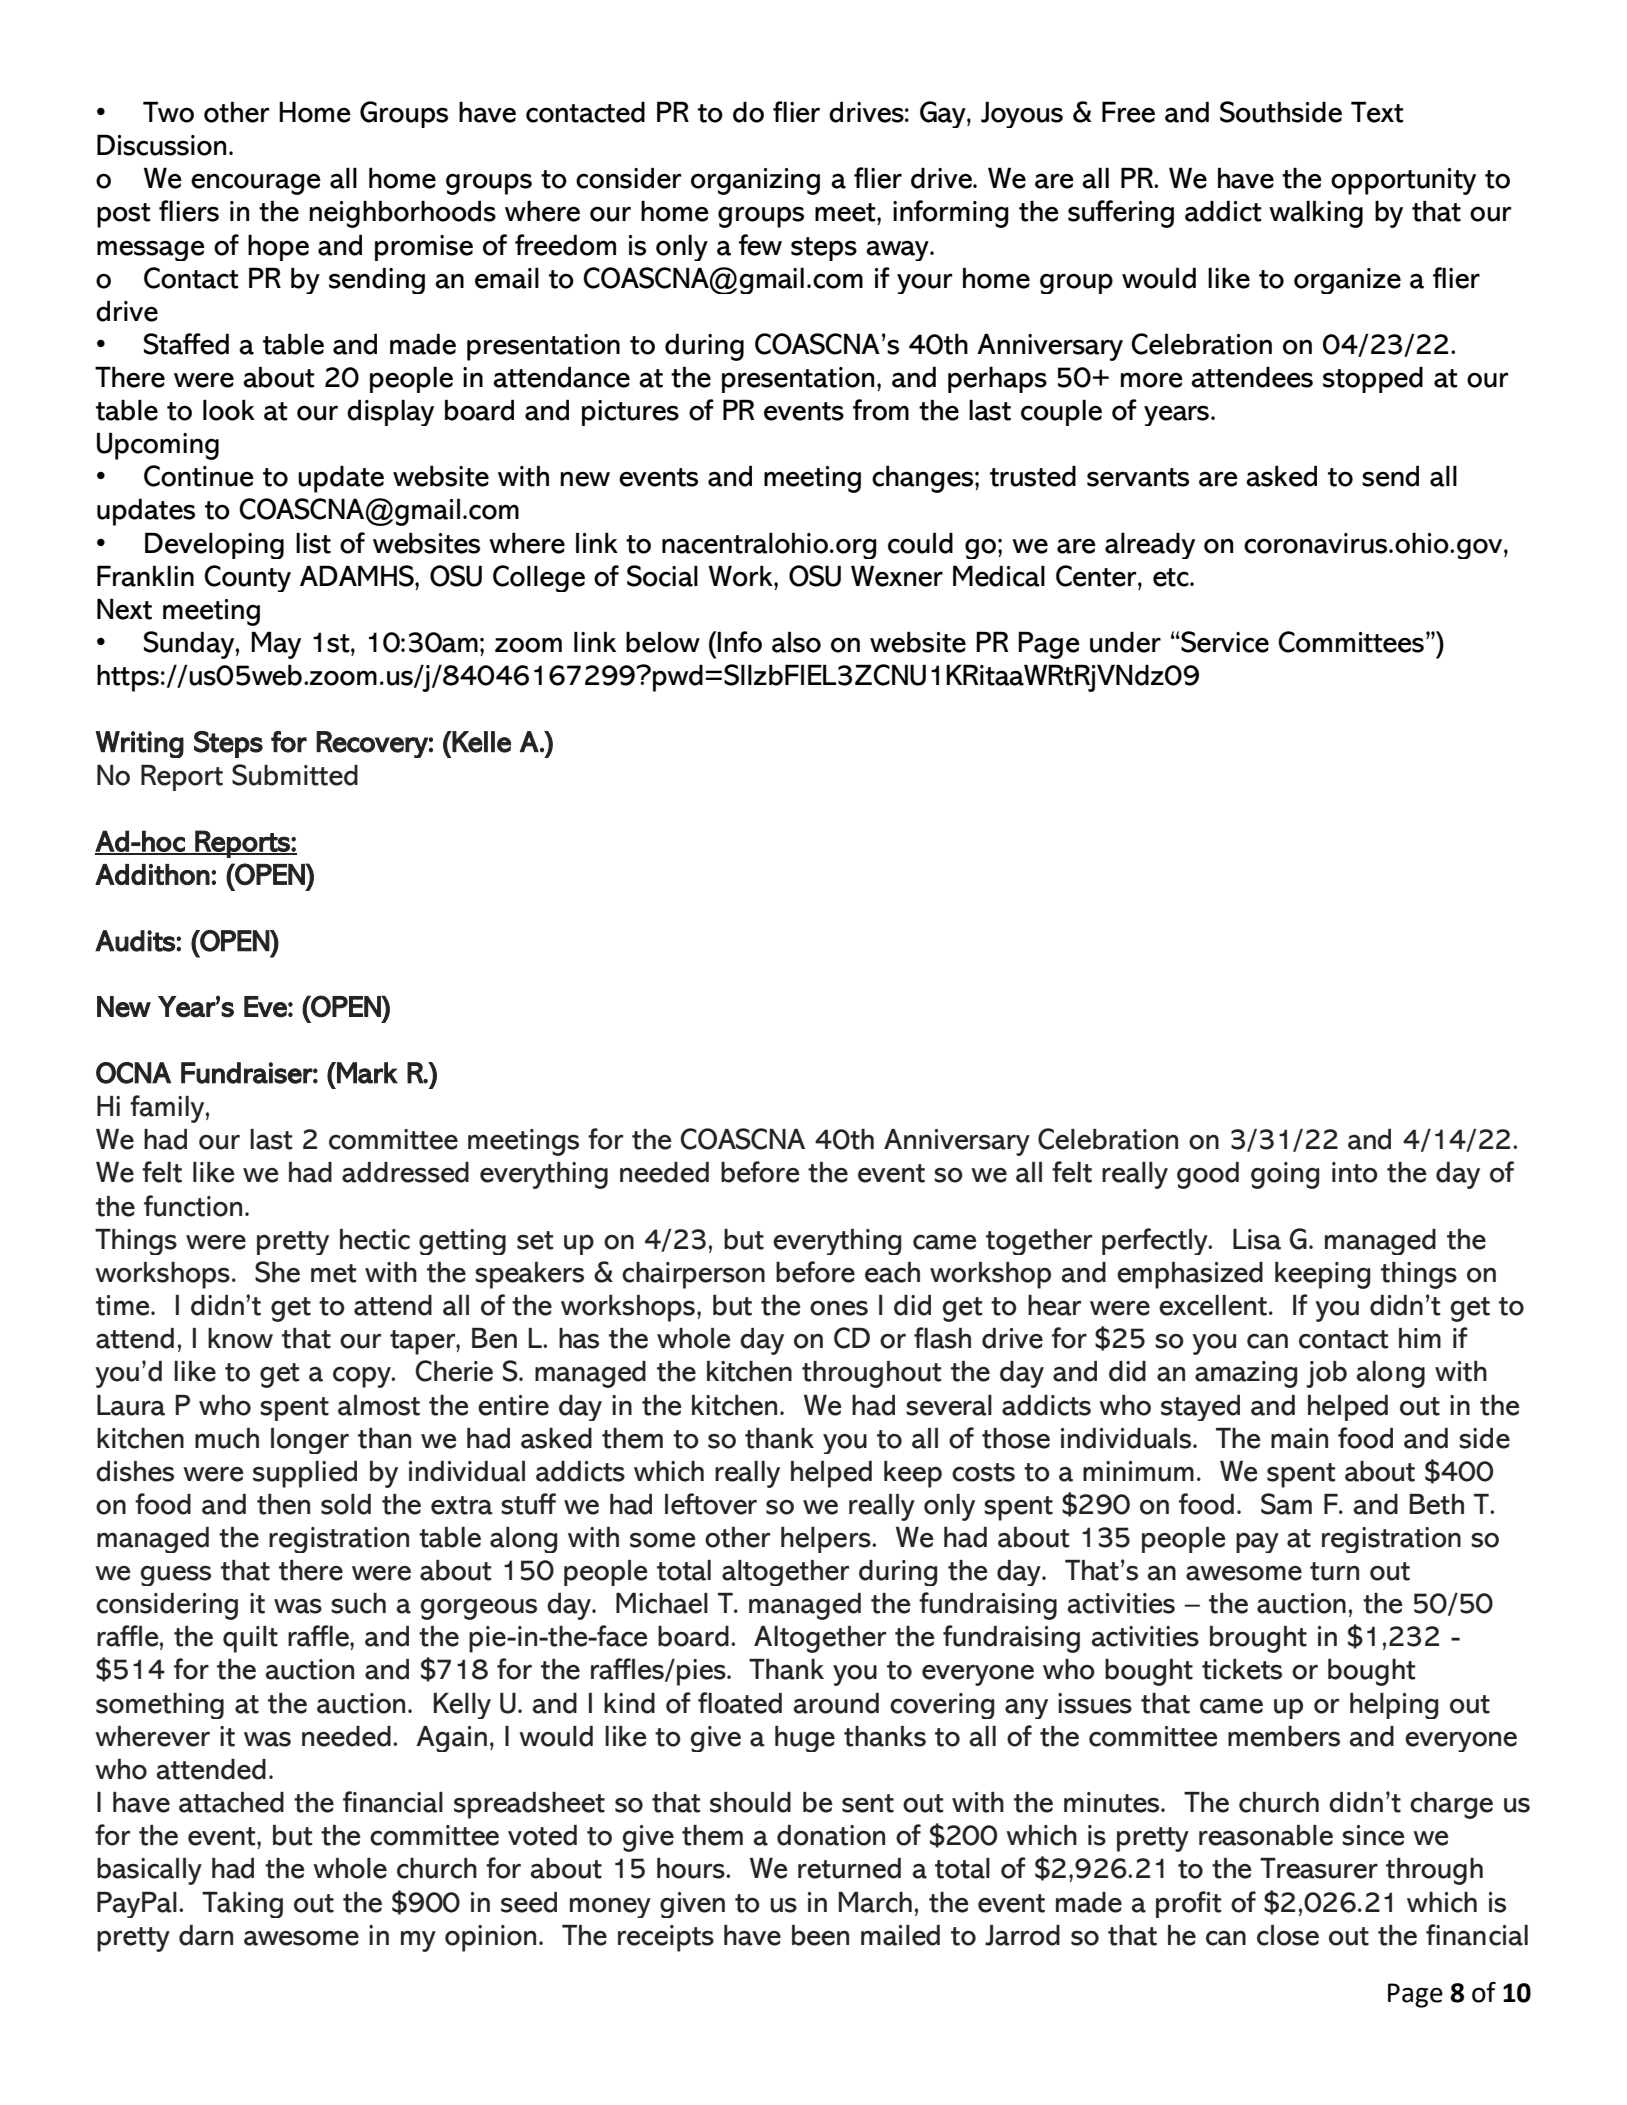 Image resolution: width=1627 pixels, height=2105 pixels. Describe the element at coordinates (755, 181) in the screenshot. I see `organizing` at that location.
